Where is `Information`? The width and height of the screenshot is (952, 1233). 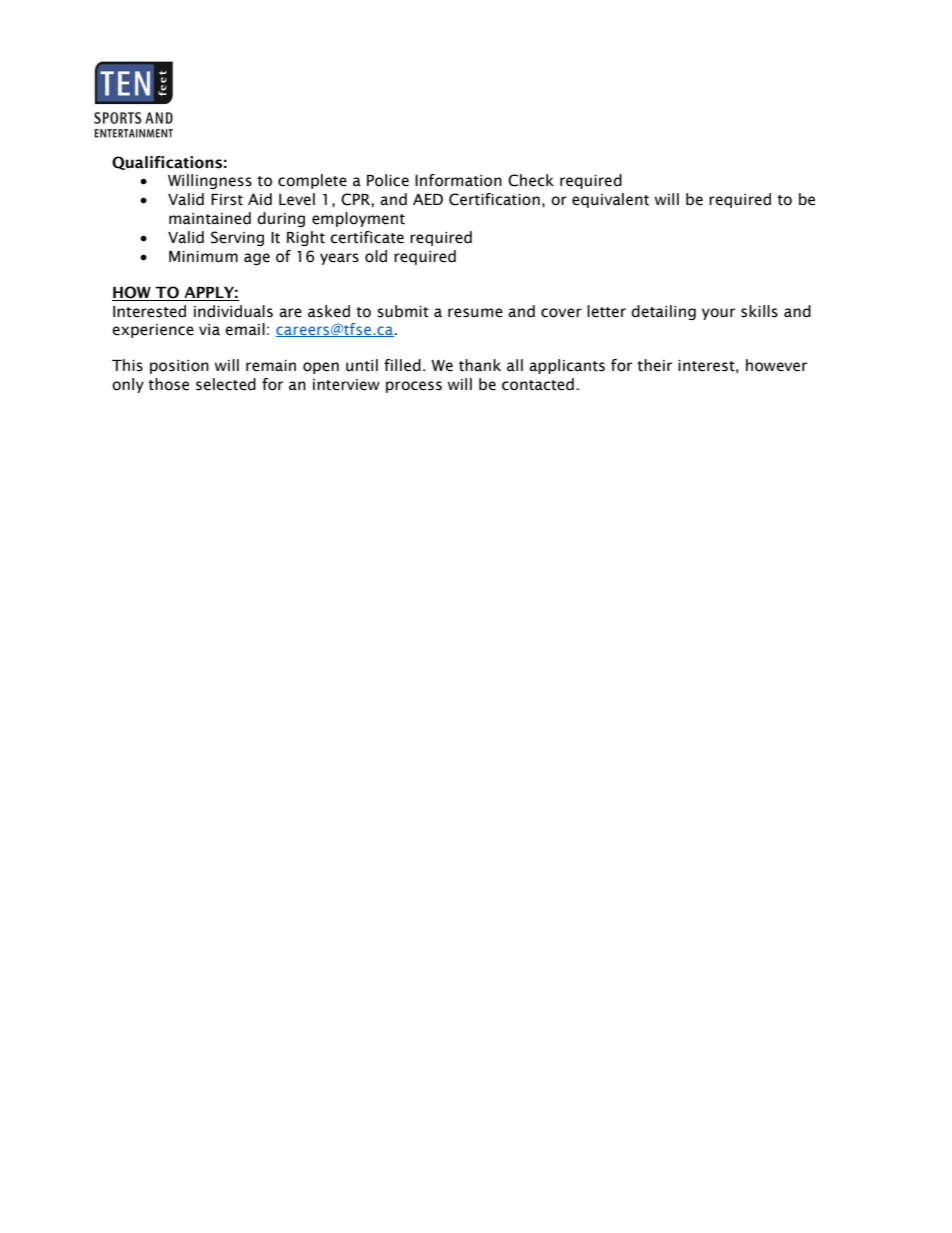
Information is located at coordinates (458, 180).
